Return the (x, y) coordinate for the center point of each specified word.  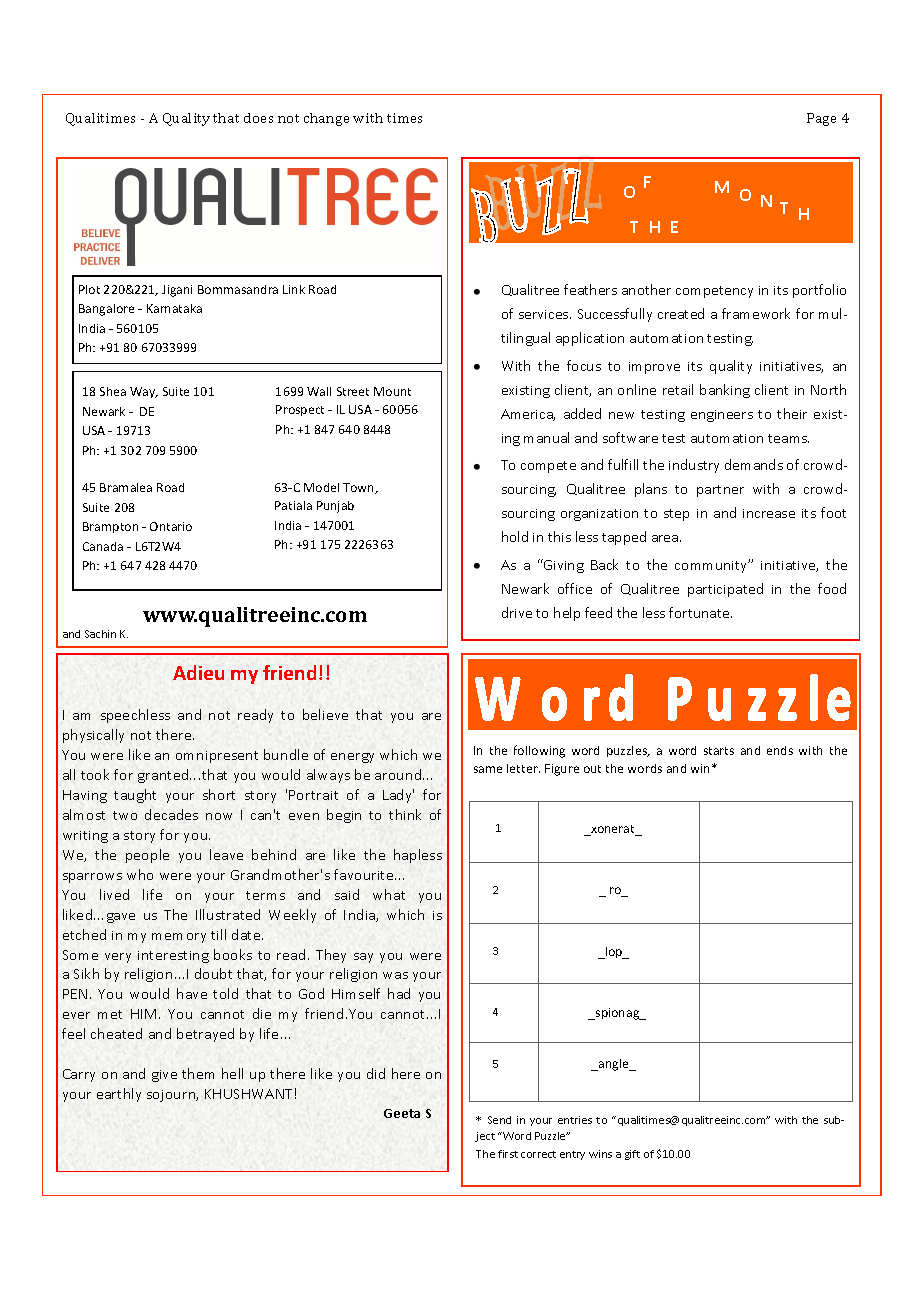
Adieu (198, 672)
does (258, 118)
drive (517, 612)
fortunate (700, 612)
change (326, 119)
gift (632, 1155)
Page (821, 119)
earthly (119, 1095)
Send (499, 1120)
